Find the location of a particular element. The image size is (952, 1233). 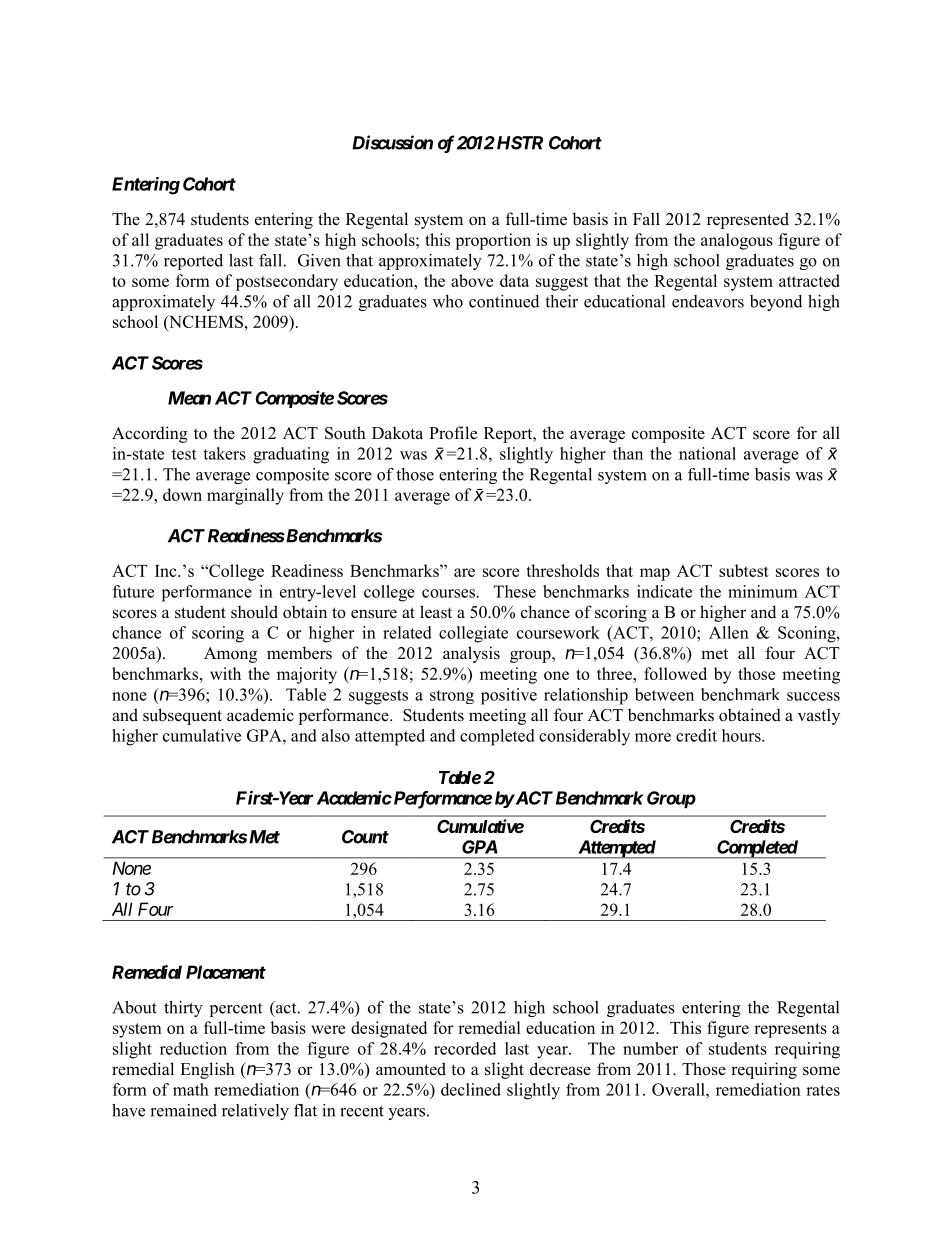

Mean is located at coordinates (189, 398).
